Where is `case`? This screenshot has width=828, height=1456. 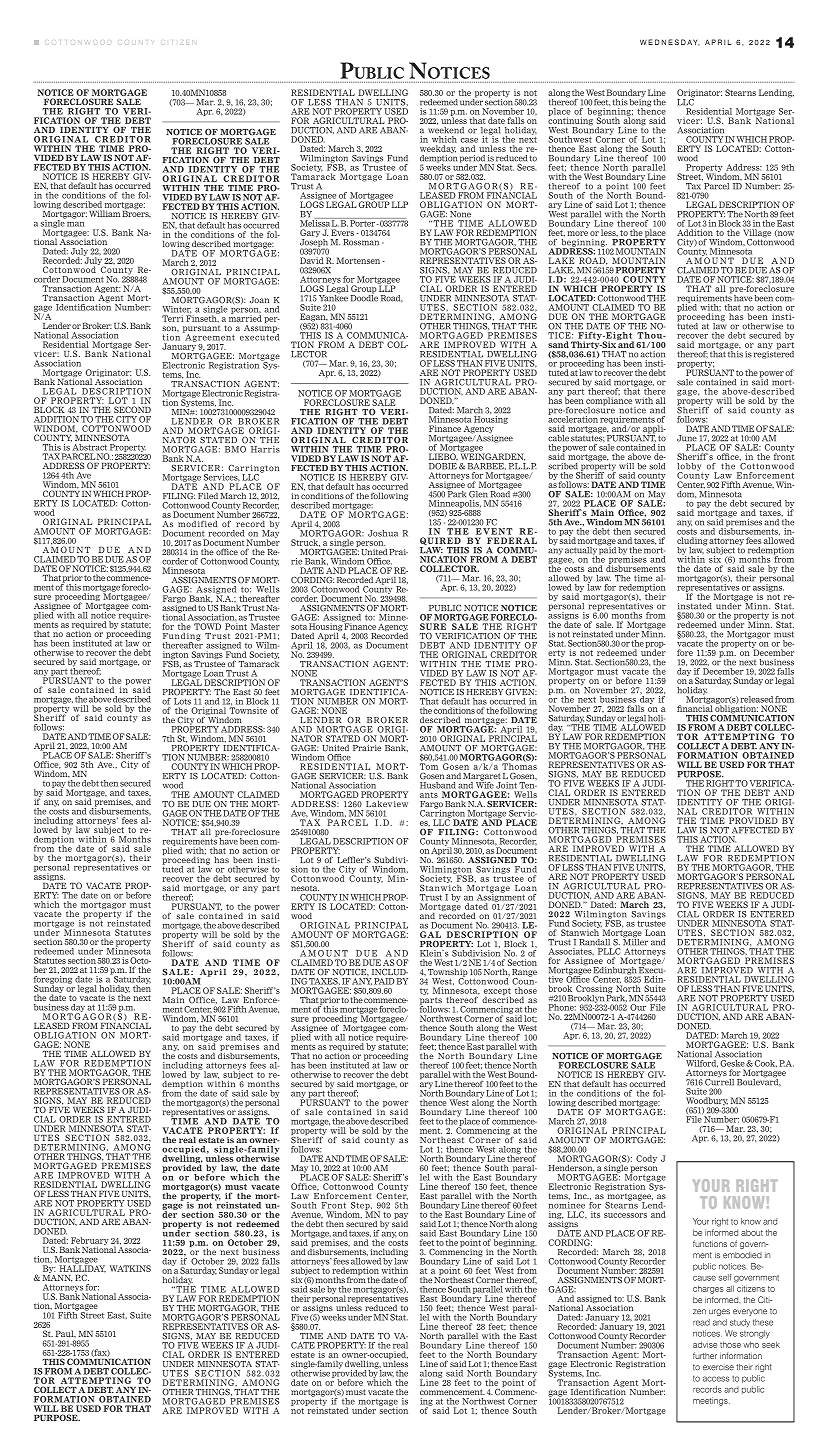
case is located at coordinates (469, 140).
